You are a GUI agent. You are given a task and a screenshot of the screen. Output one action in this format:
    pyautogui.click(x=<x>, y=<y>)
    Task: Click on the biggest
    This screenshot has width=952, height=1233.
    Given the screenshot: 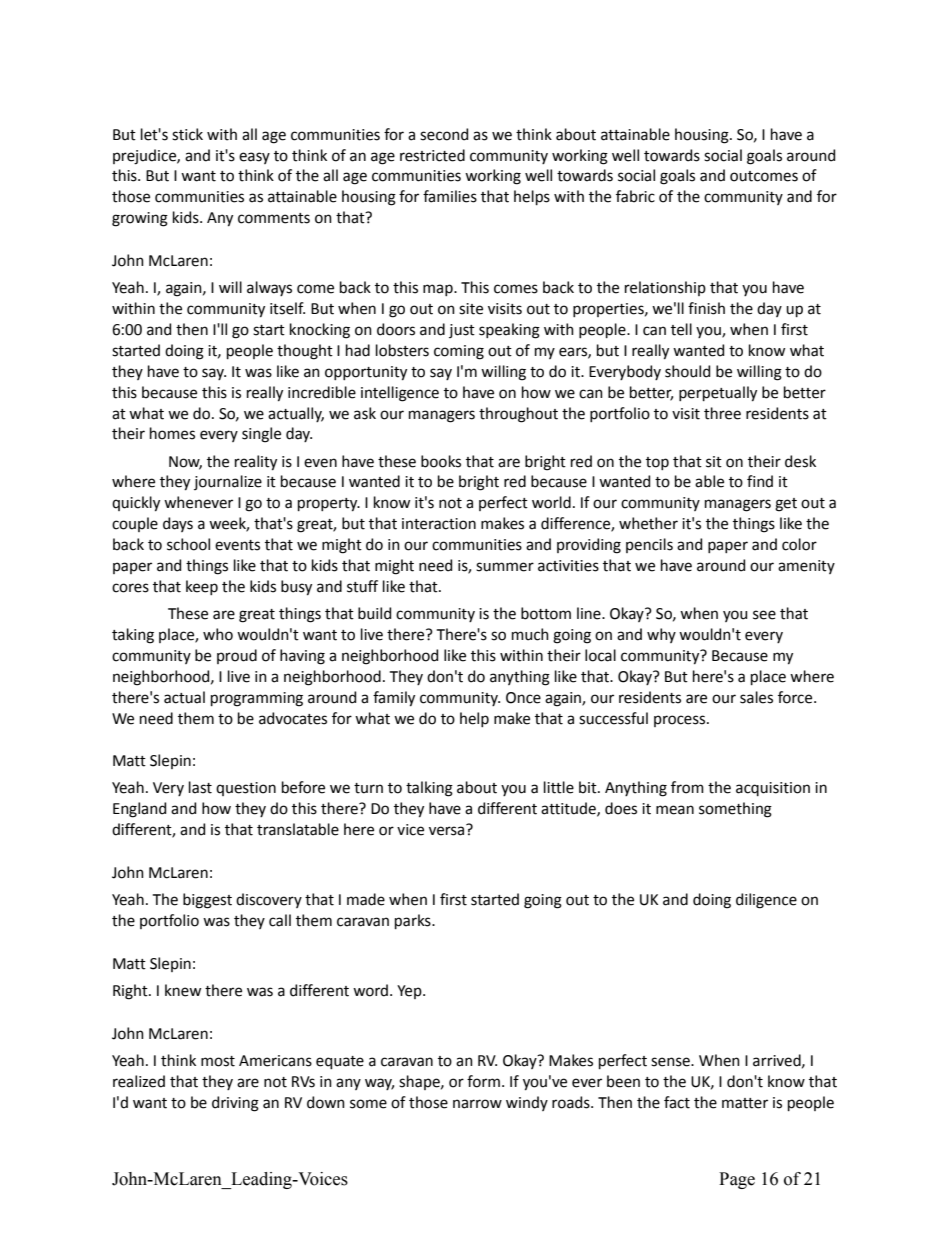 What is the action you would take?
    pyautogui.click(x=207, y=901)
